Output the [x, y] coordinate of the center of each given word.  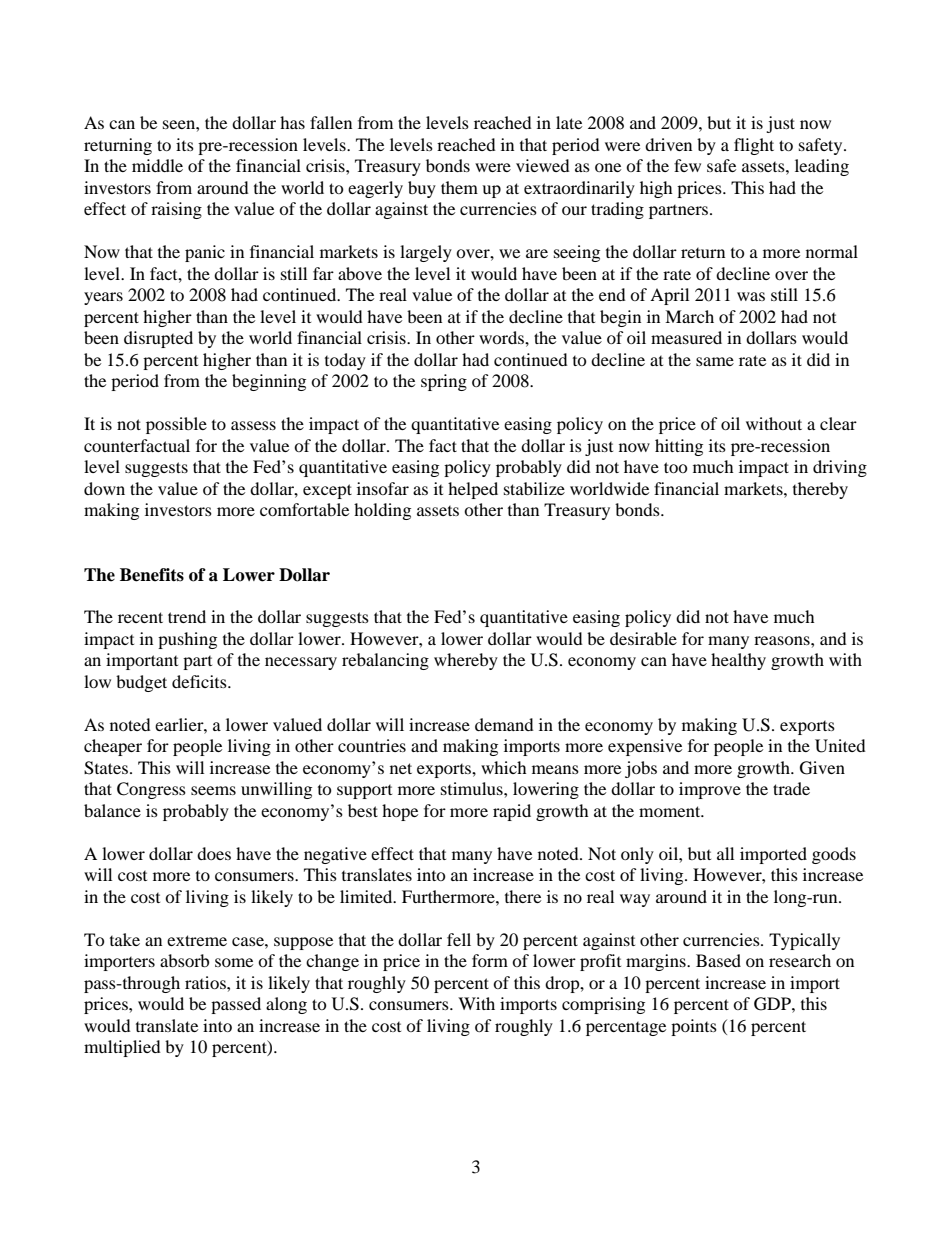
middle [157, 165]
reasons [783, 640]
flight [754, 146]
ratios [206, 982]
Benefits [152, 575]
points [694, 1027]
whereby [466, 661]
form [490, 960]
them [459, 187]
